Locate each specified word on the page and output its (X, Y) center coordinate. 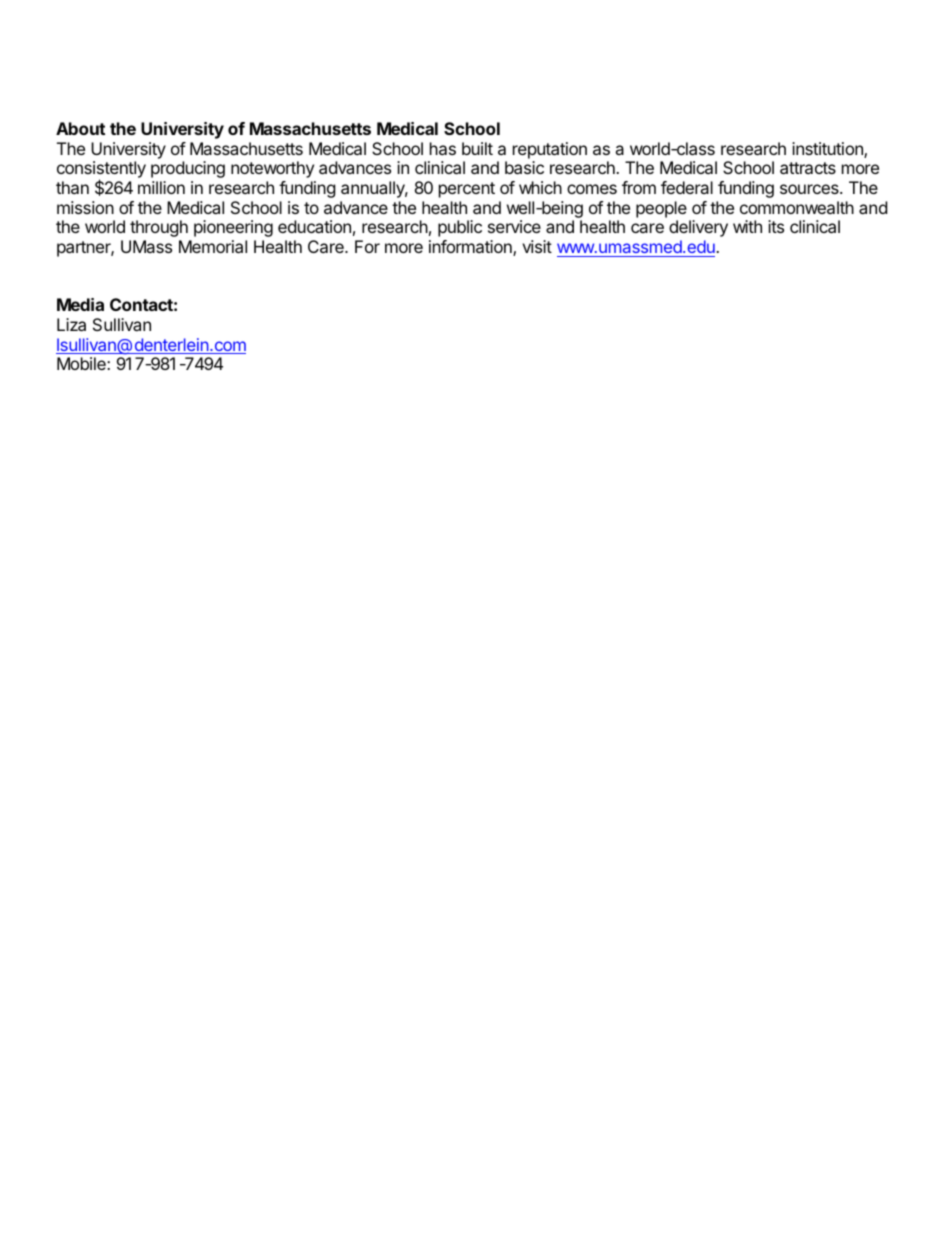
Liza (71, 324)
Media (80, 304)
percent (467, 190)
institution (828, 150)
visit (537, 246)
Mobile (82, 363)
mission (85, 207)
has (443, 148)
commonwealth (797, 207)
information (471, 248)
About (80, 128)
